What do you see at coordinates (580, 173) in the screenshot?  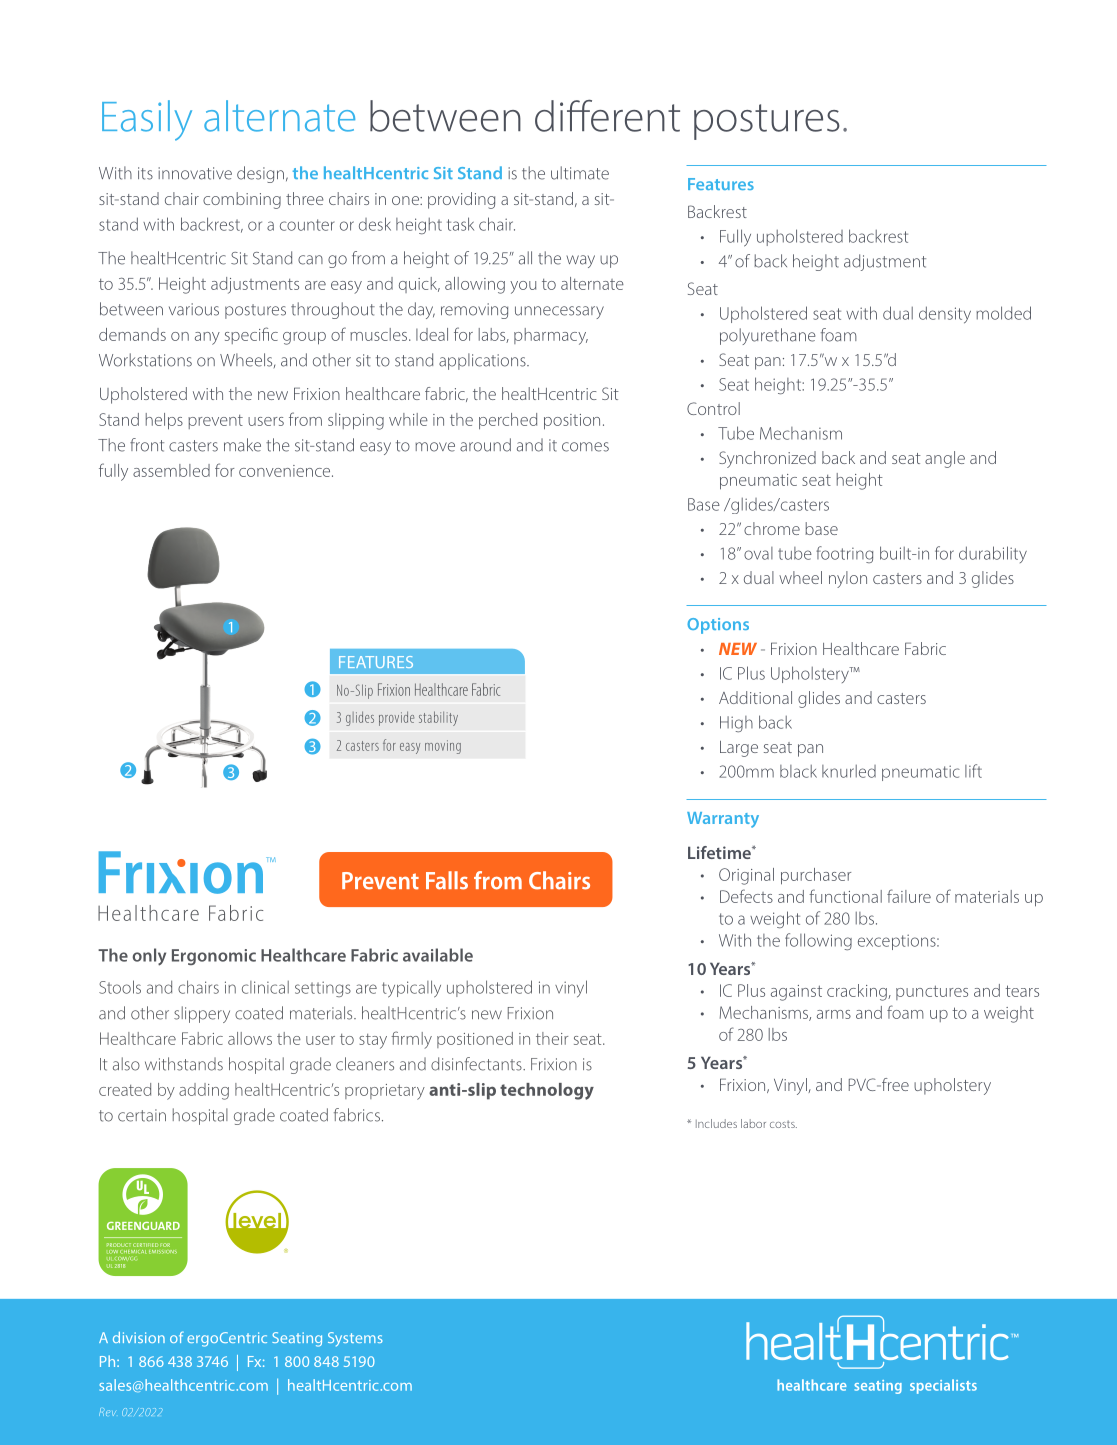 I see `ultimate` at bounding box center [580, 173].
